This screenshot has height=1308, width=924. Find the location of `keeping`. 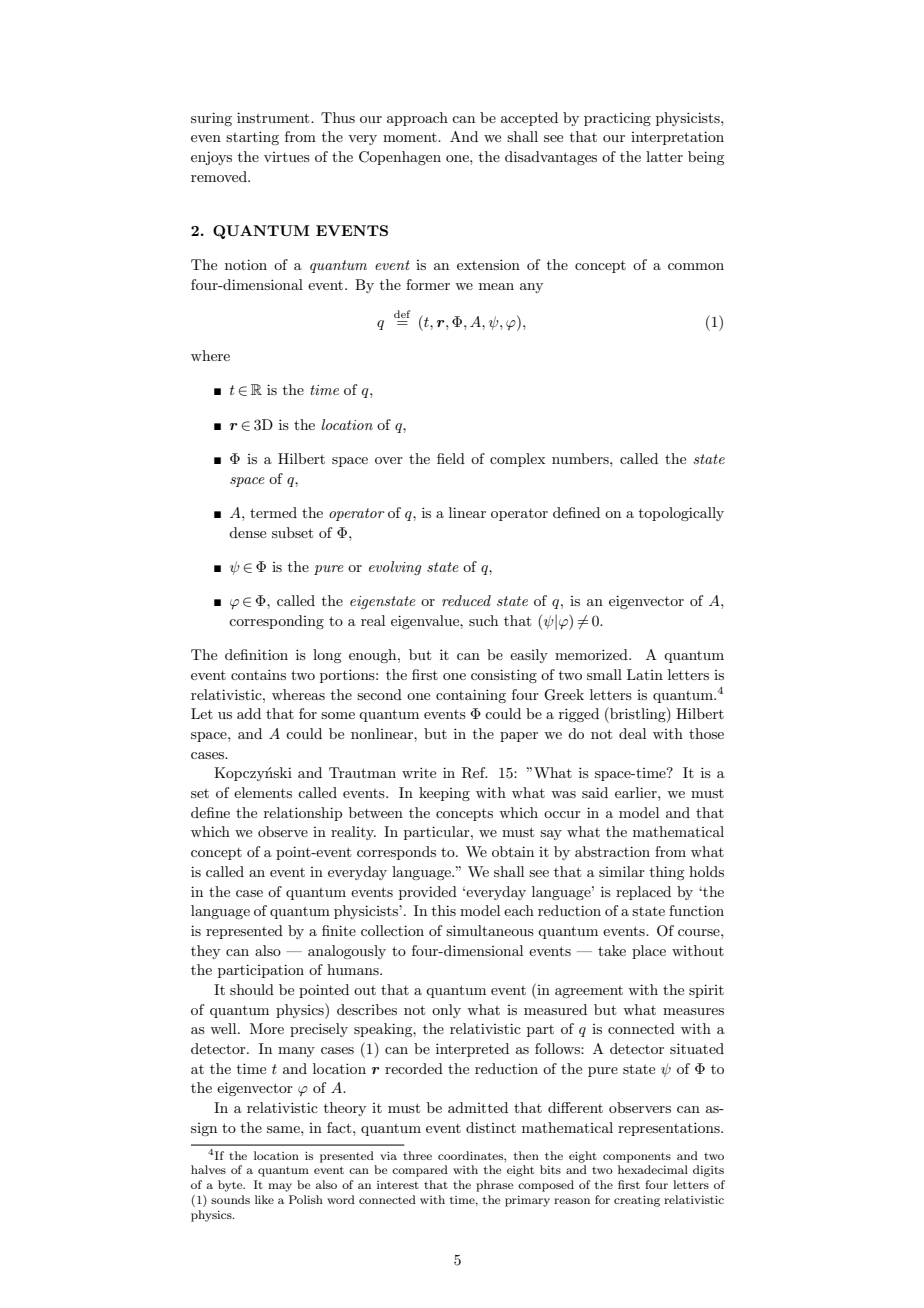

keeping is located at coordinates (444, 794).
